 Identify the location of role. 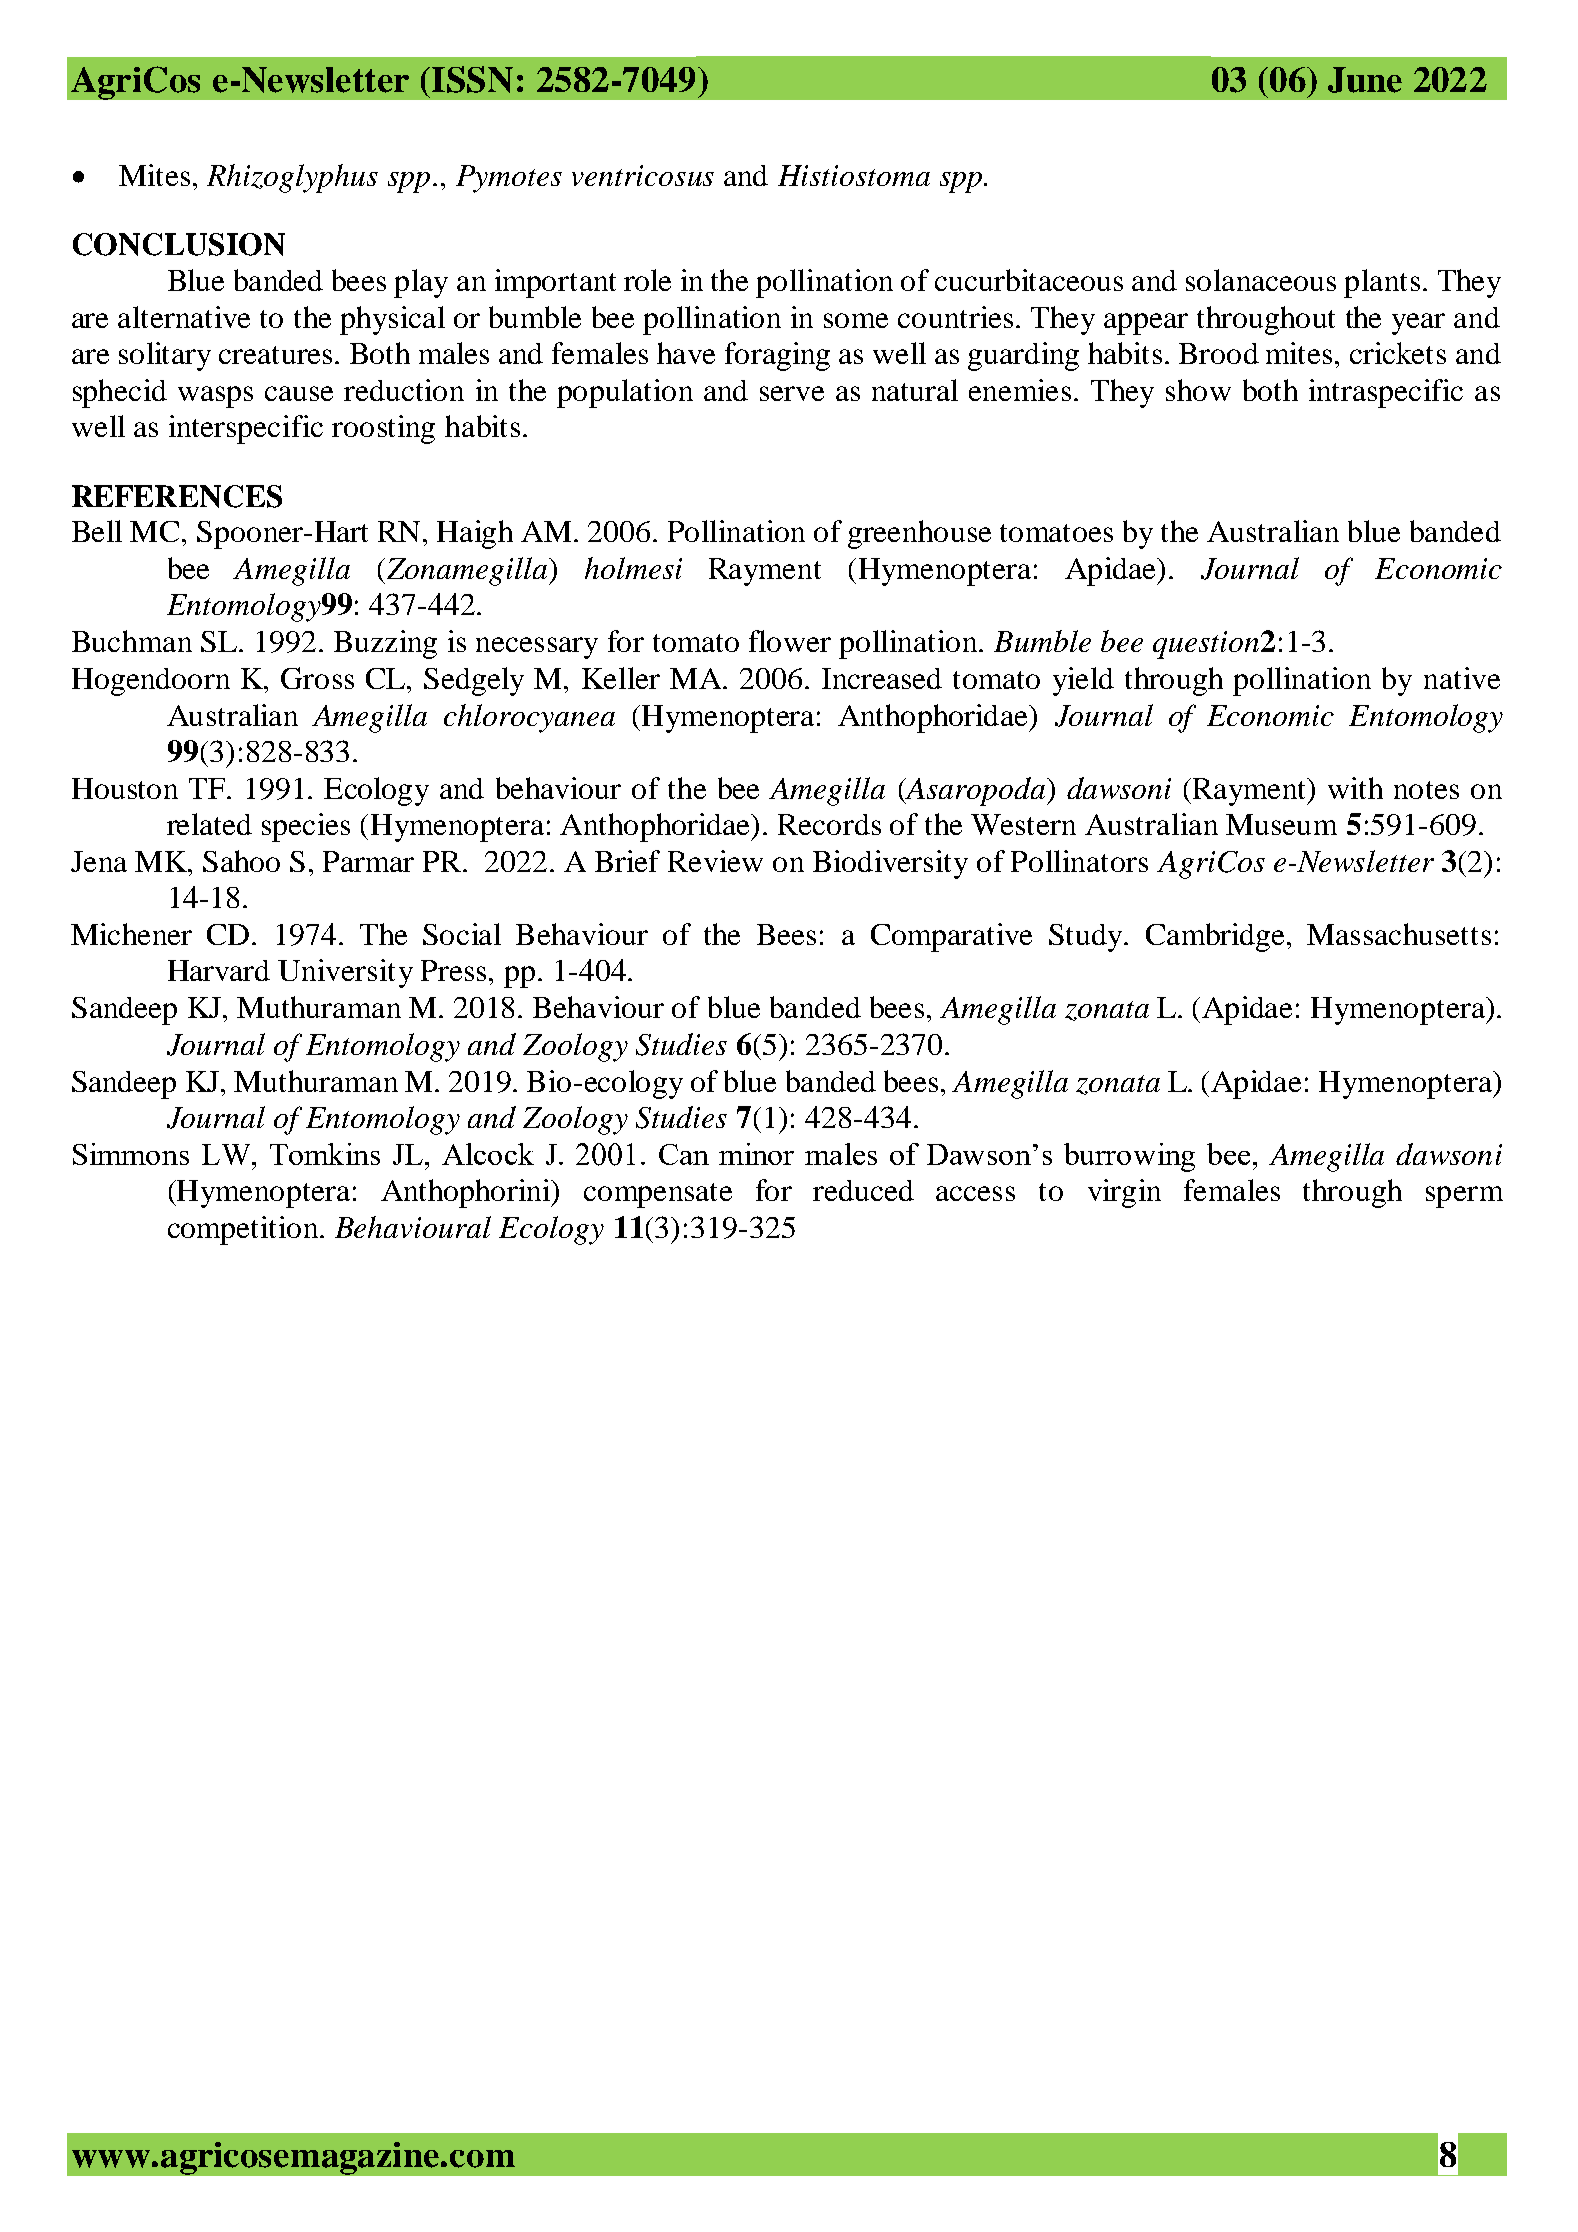
(647, 280).
